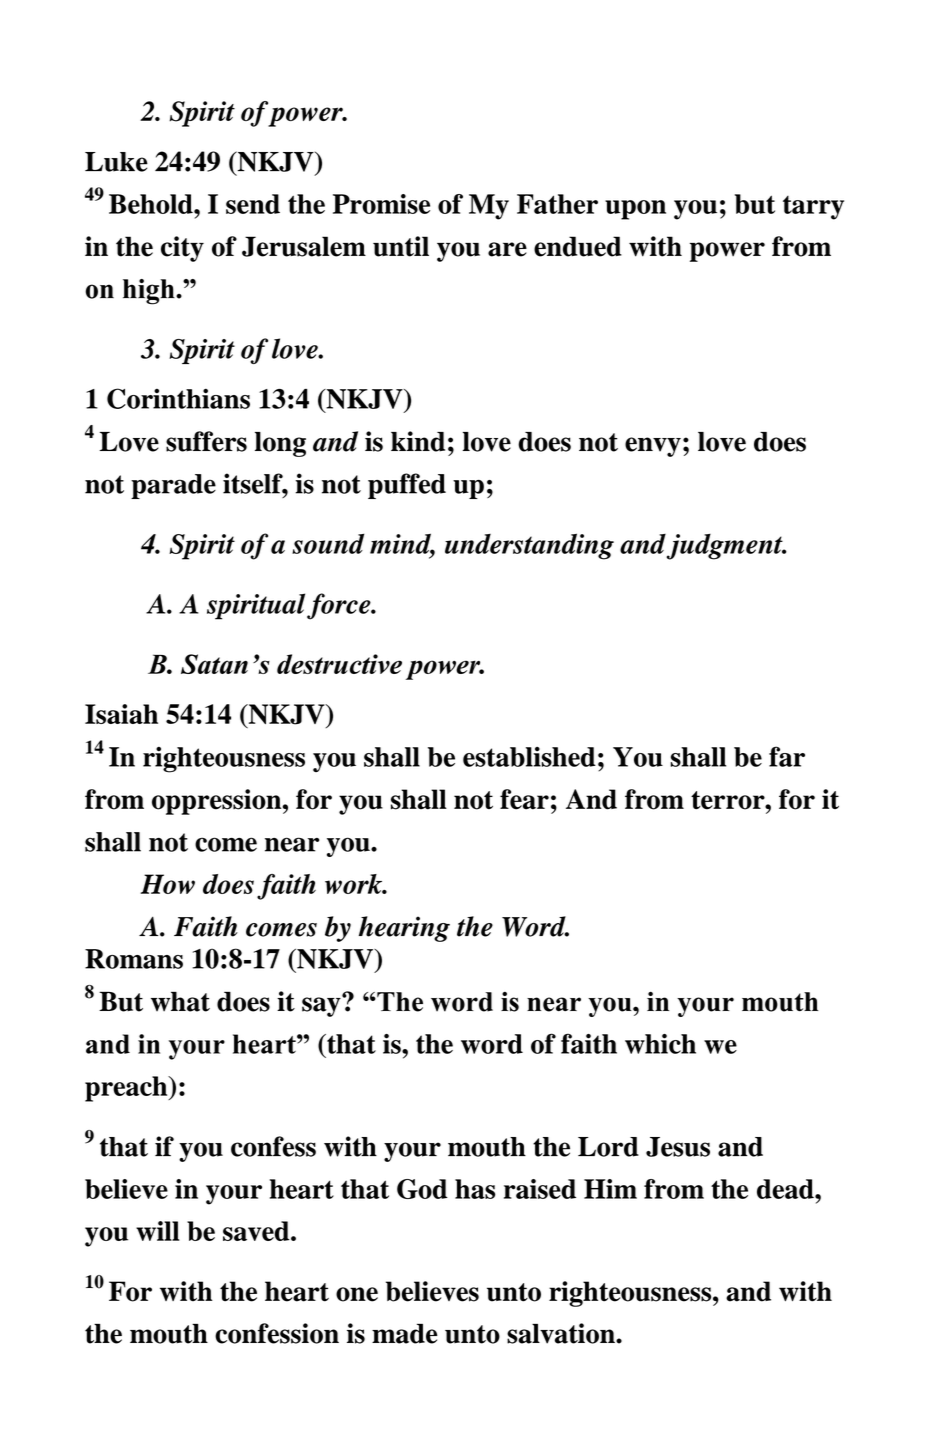 This screenshot has width=933, height=1442. Describe the element at coordinates (660, 1044) in the screenshot. I see `which` at that location.
